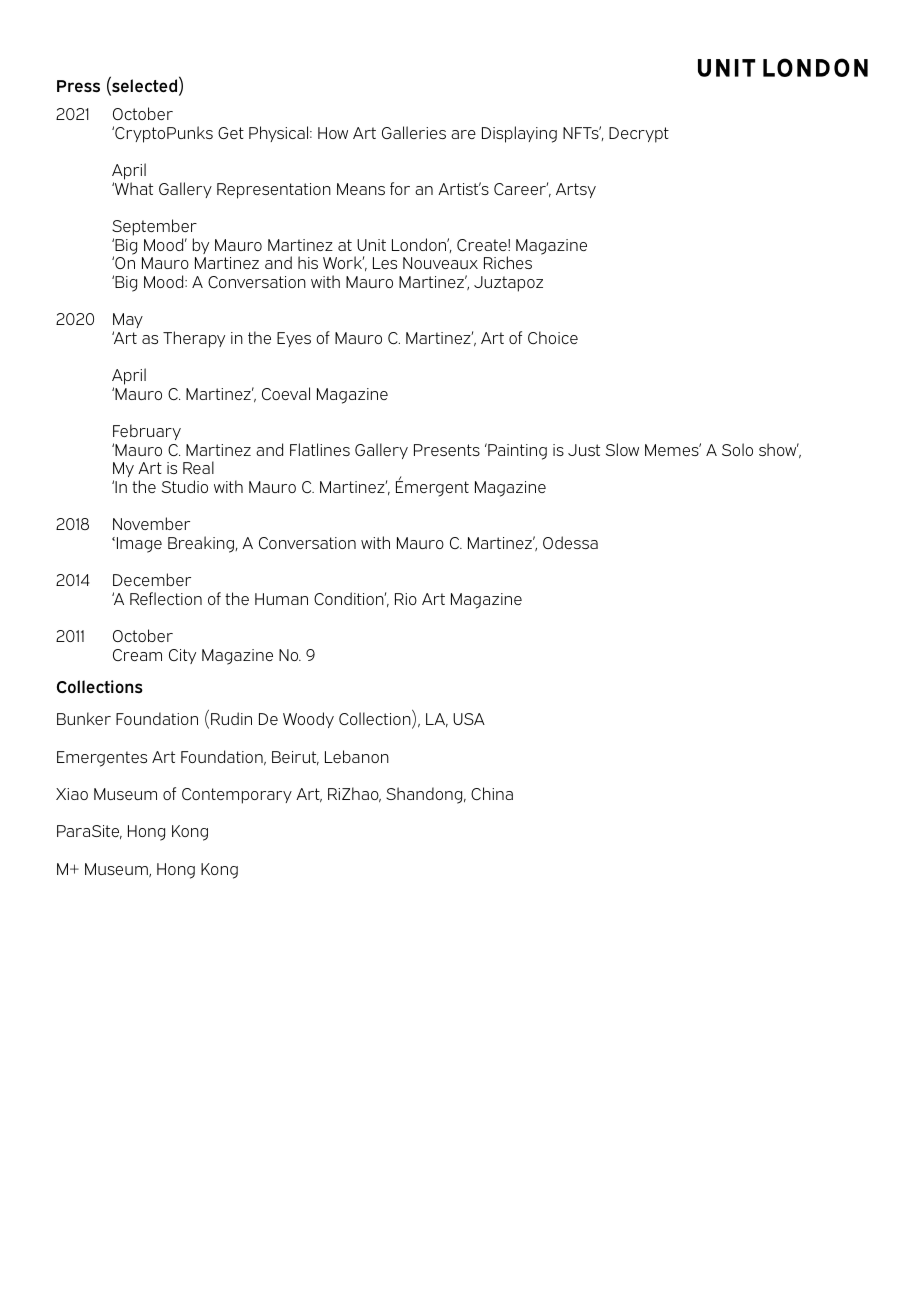 The image size is (924, 1308). Describe the element at coordinates (639, 135) in the page. I see `Decrypt` at that location.
